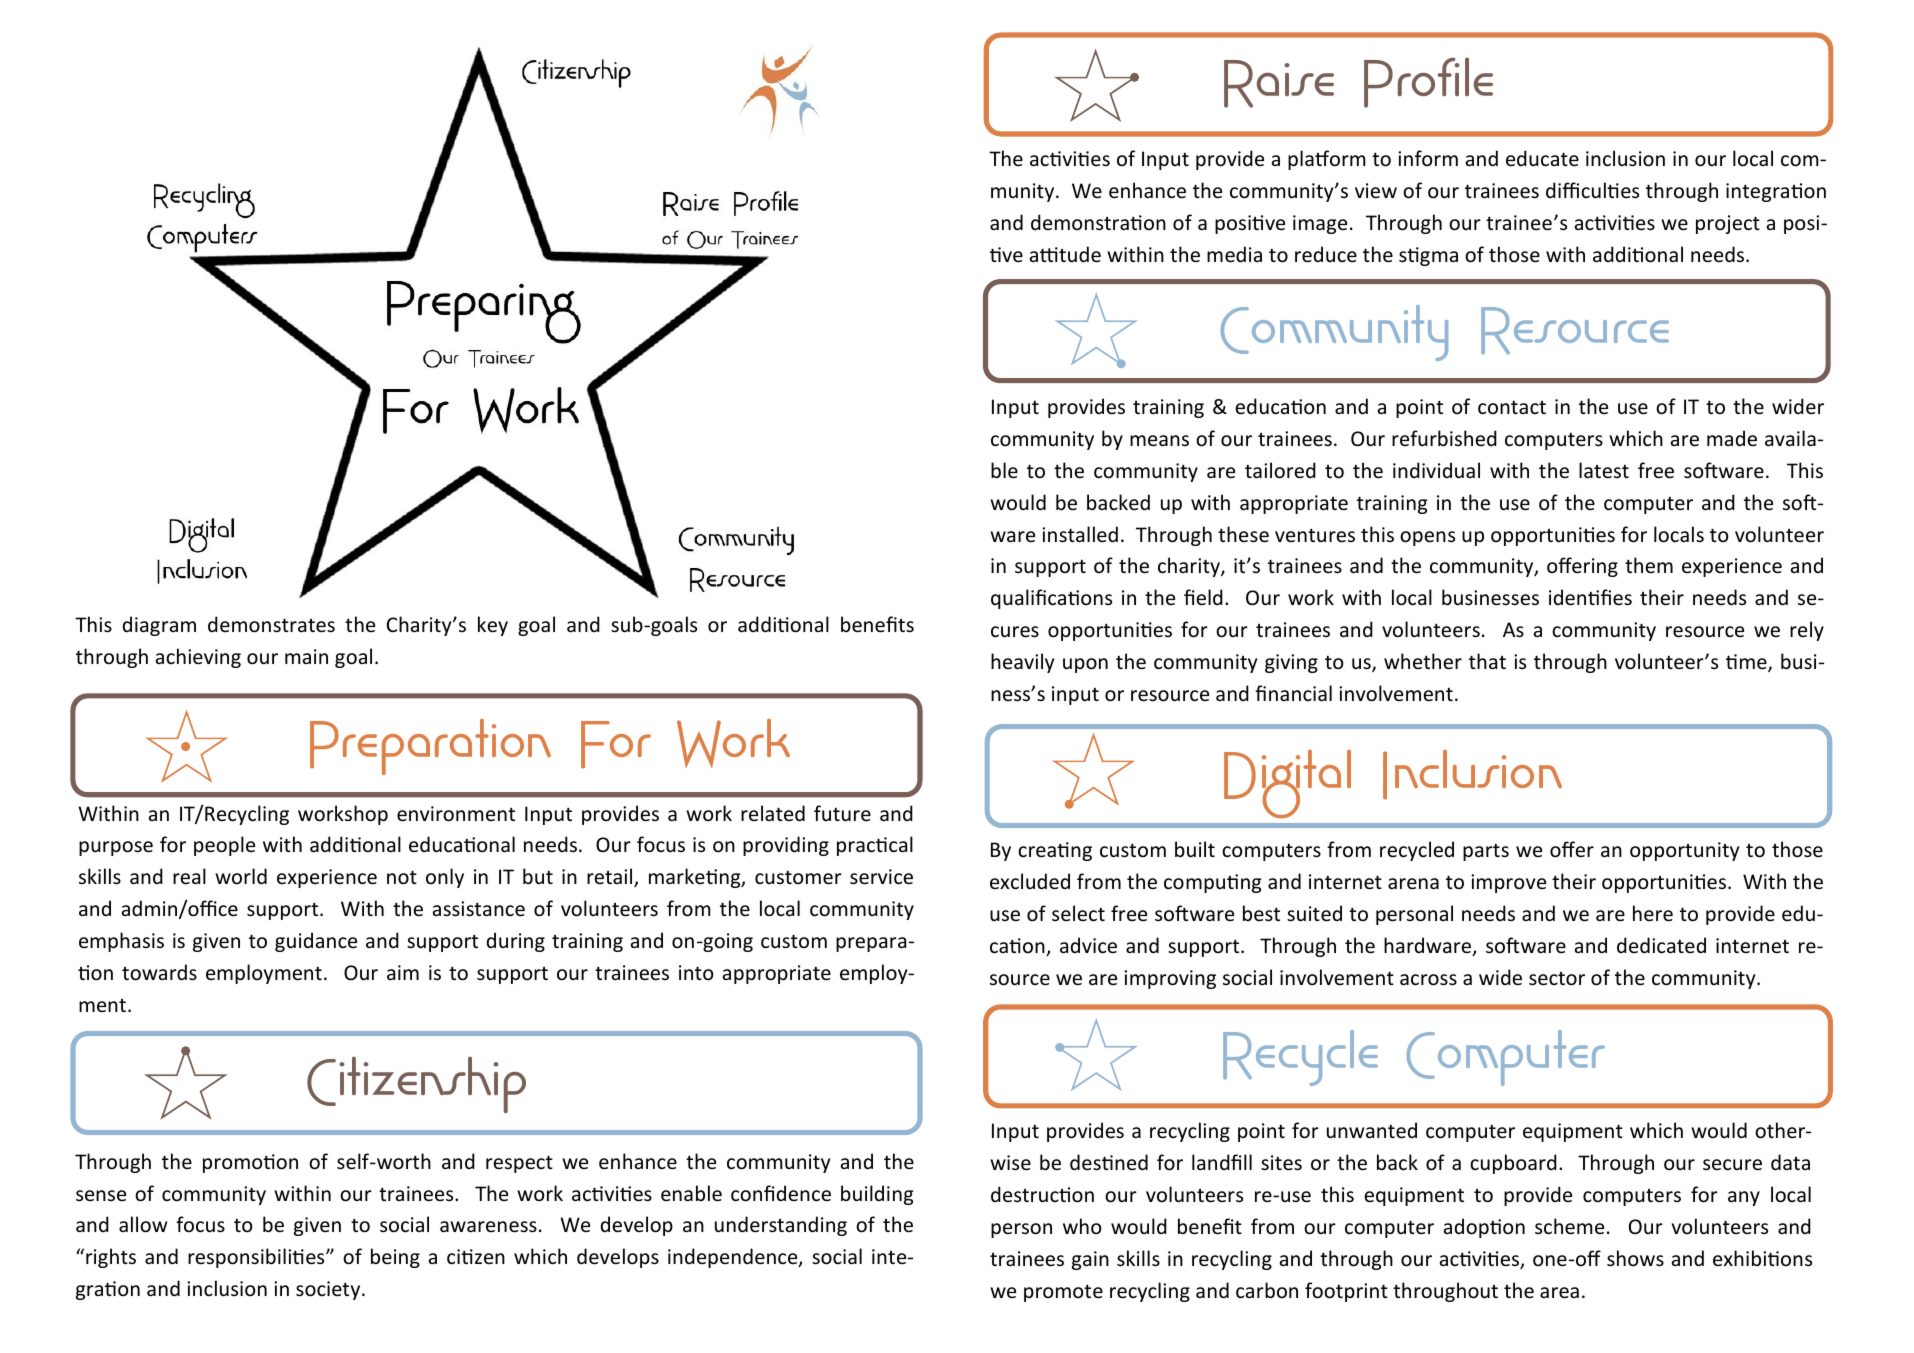 The width and height of the image is (1914, 1353). I want to click on shows, so click(1635, 1258).
